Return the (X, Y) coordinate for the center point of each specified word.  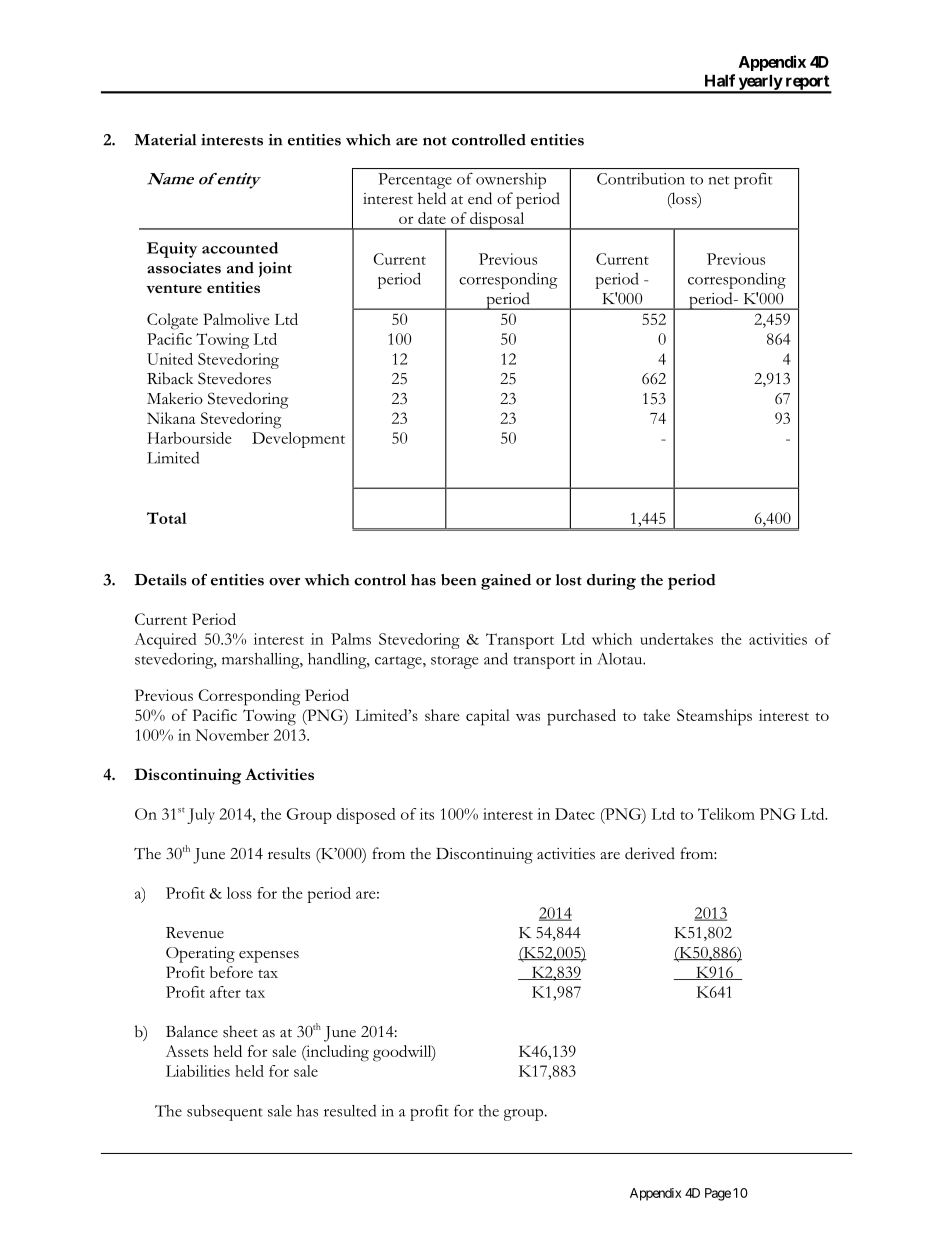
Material (165, 140)
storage (454, 662)
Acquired (165, 641)
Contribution (641, 179)
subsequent (225, 1112)
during (611, 582)
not (435, 141)
